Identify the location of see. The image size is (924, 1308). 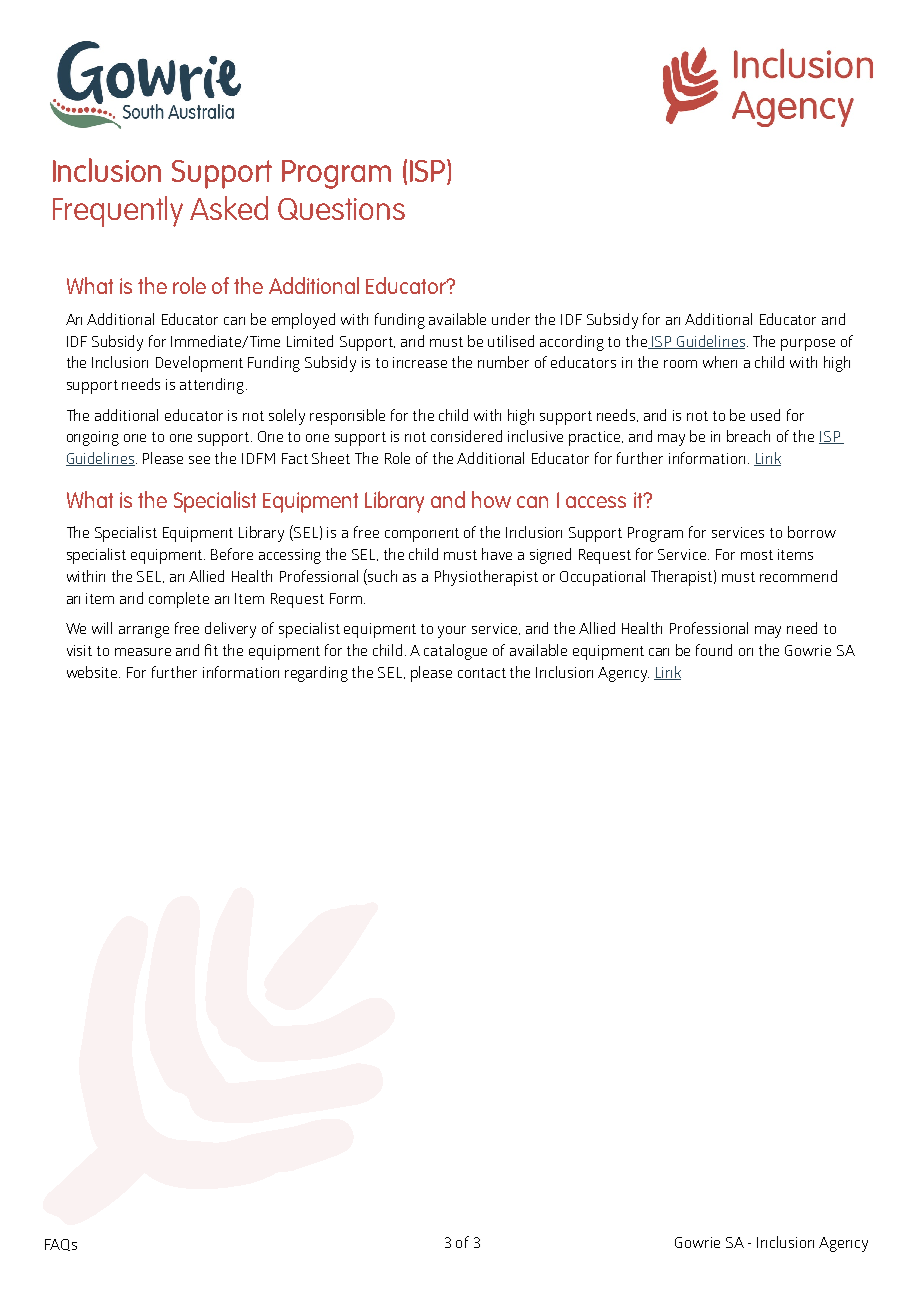
(199, 460).
